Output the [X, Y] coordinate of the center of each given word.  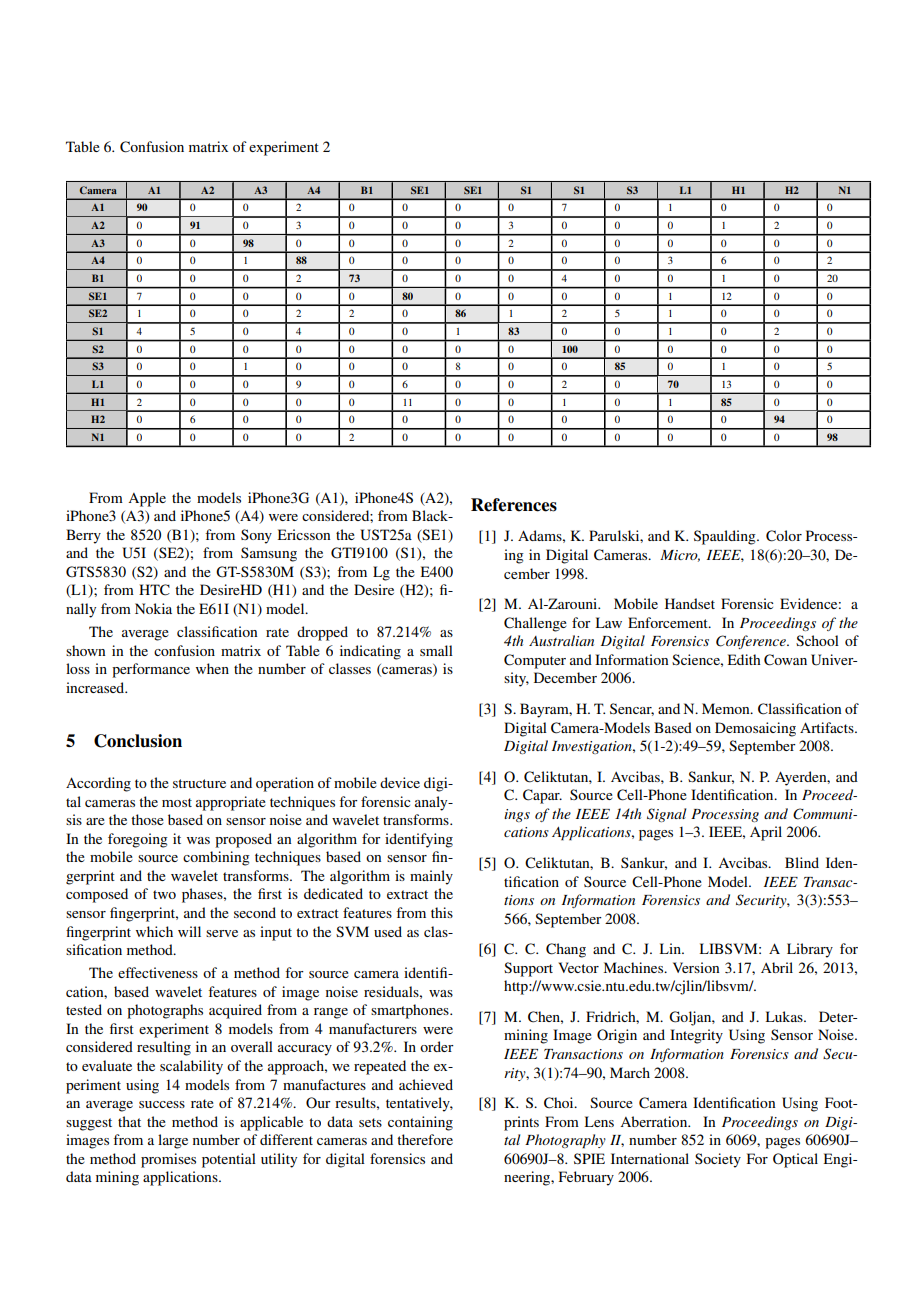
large [173, 1141]
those [147, 819]
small [436, 650]
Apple [147, 499]
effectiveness [158, 972]
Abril [777, 967]
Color [784, 536]
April [766, 833]
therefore [425, 1139]
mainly [431, 877]
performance [151, 670]
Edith [744, 659]
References [514, 505]
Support [528, 969]
